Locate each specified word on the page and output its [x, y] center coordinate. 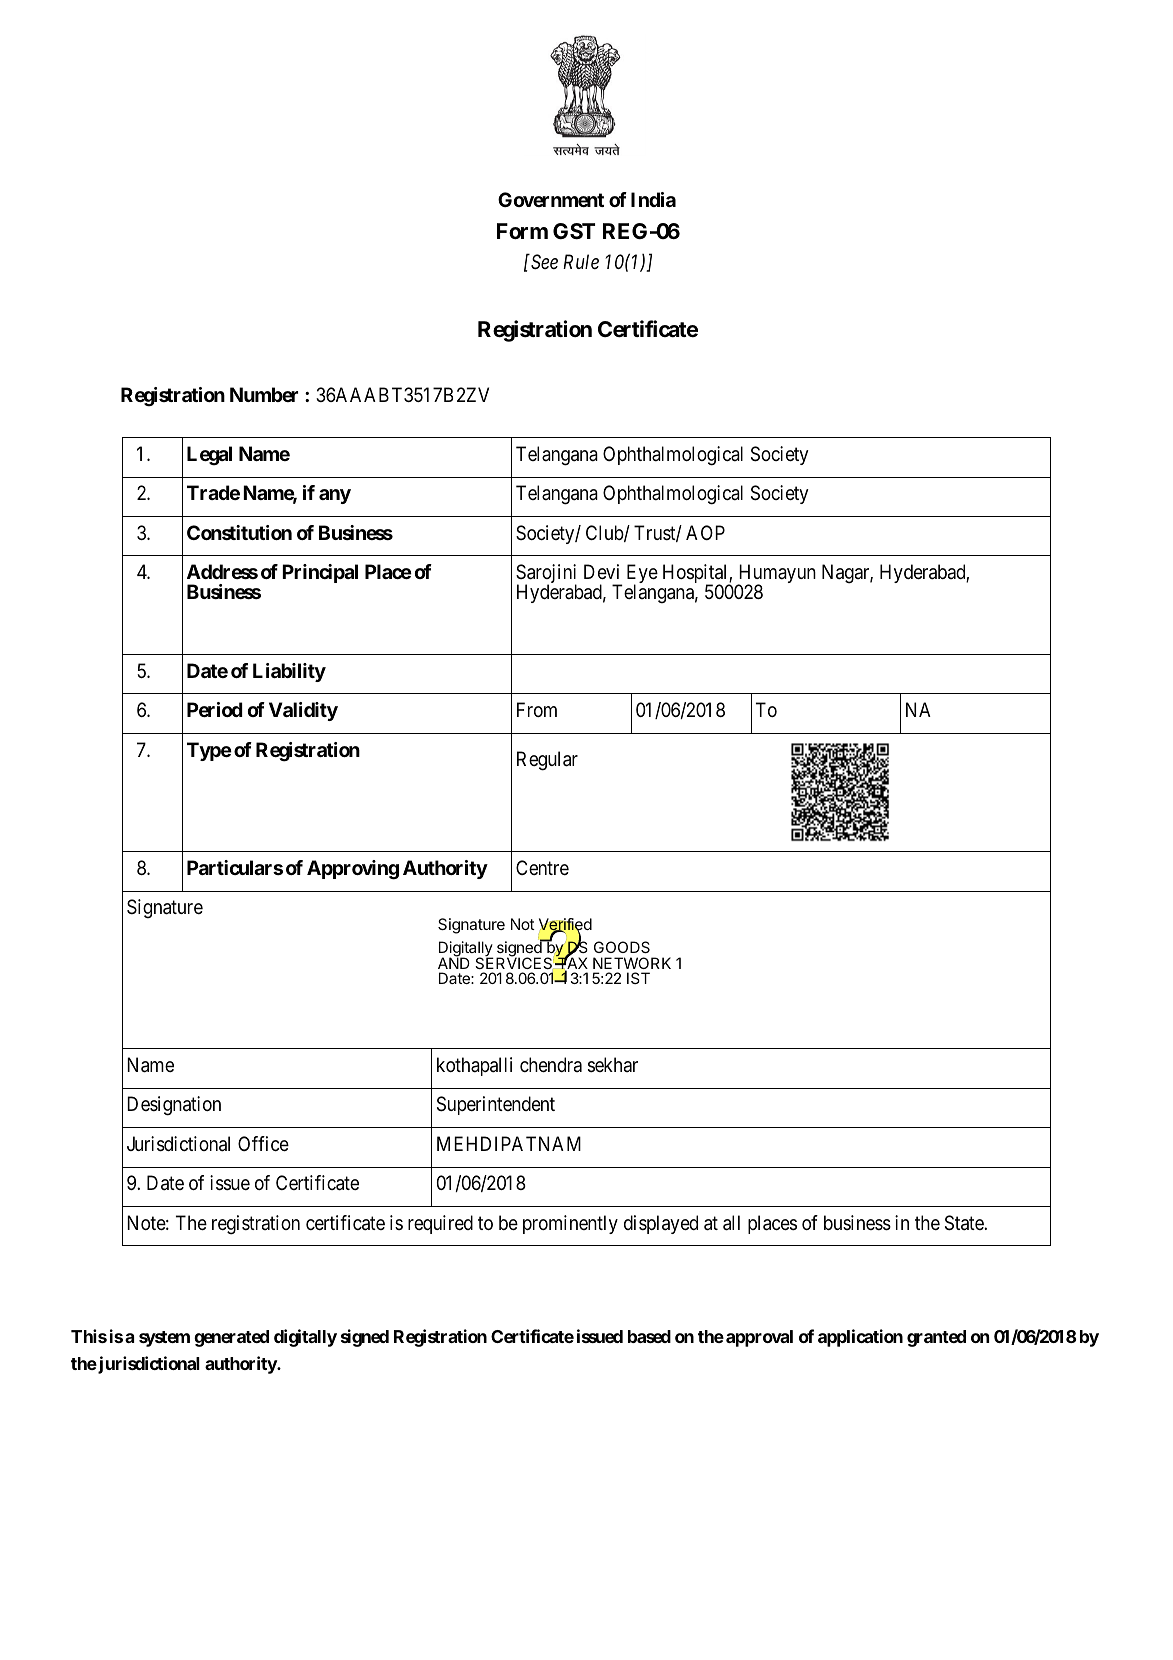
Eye [642, 575]
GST [574, 231]
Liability [289, 672]
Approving [353, 870]
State [965, 1223]
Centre [542, 867]
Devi [601, 572]
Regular [547, 761]
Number [264, 394]
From [537, 709]
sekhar [613, 1065]
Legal [209, 456]
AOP [705, 532]
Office [263, 1144]
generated [231, 1338]
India [653, 199]
